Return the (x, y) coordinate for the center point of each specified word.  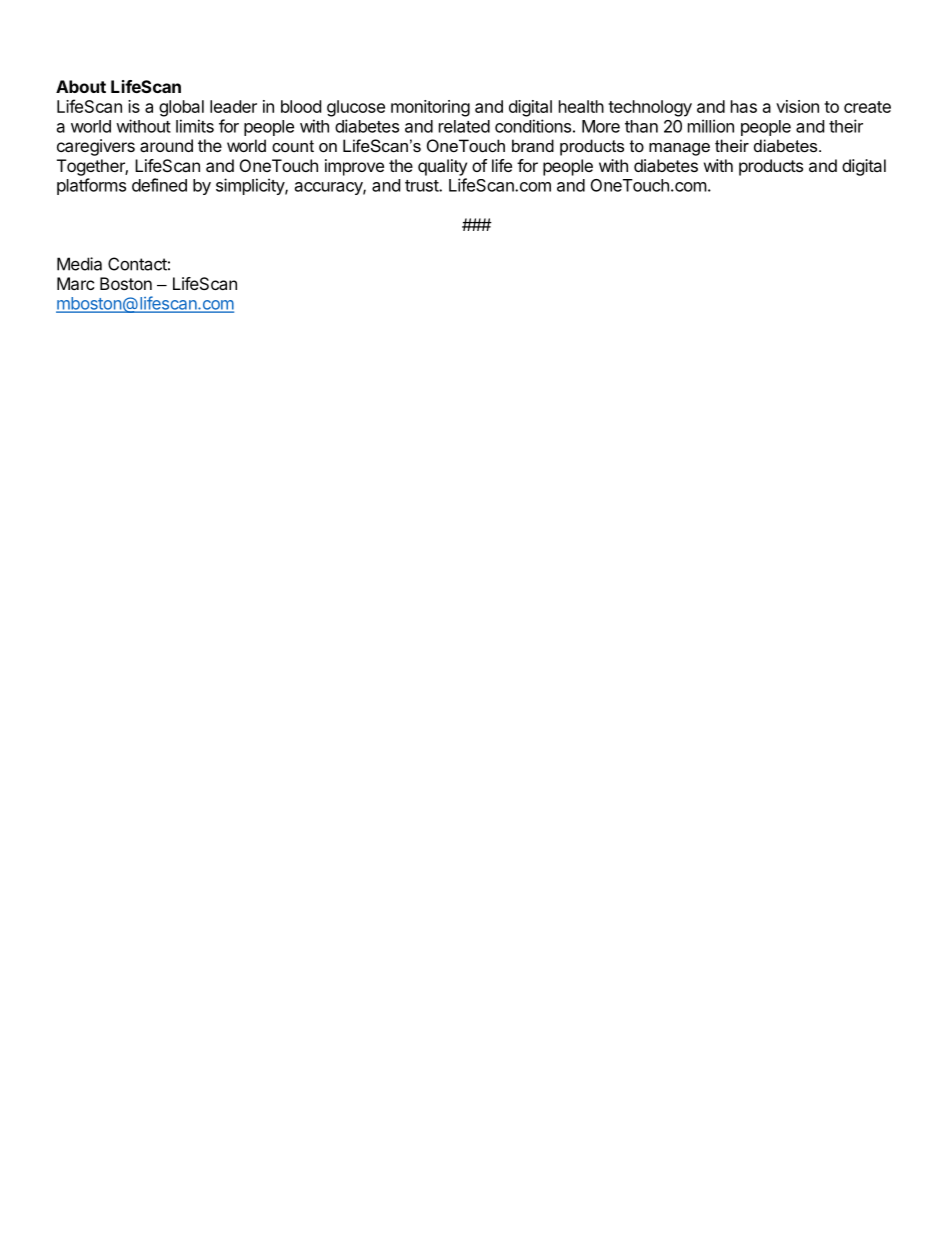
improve (354, 167)
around (166, 145)
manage (679, 149)
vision (797, 106)
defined (159, 185)
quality (442, 167)
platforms (91, 186)
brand (533, 145)
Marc (76, 283)
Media (79, 264)
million (711, 126)
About (81, 86)
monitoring (430, 108)
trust (422, 186)
